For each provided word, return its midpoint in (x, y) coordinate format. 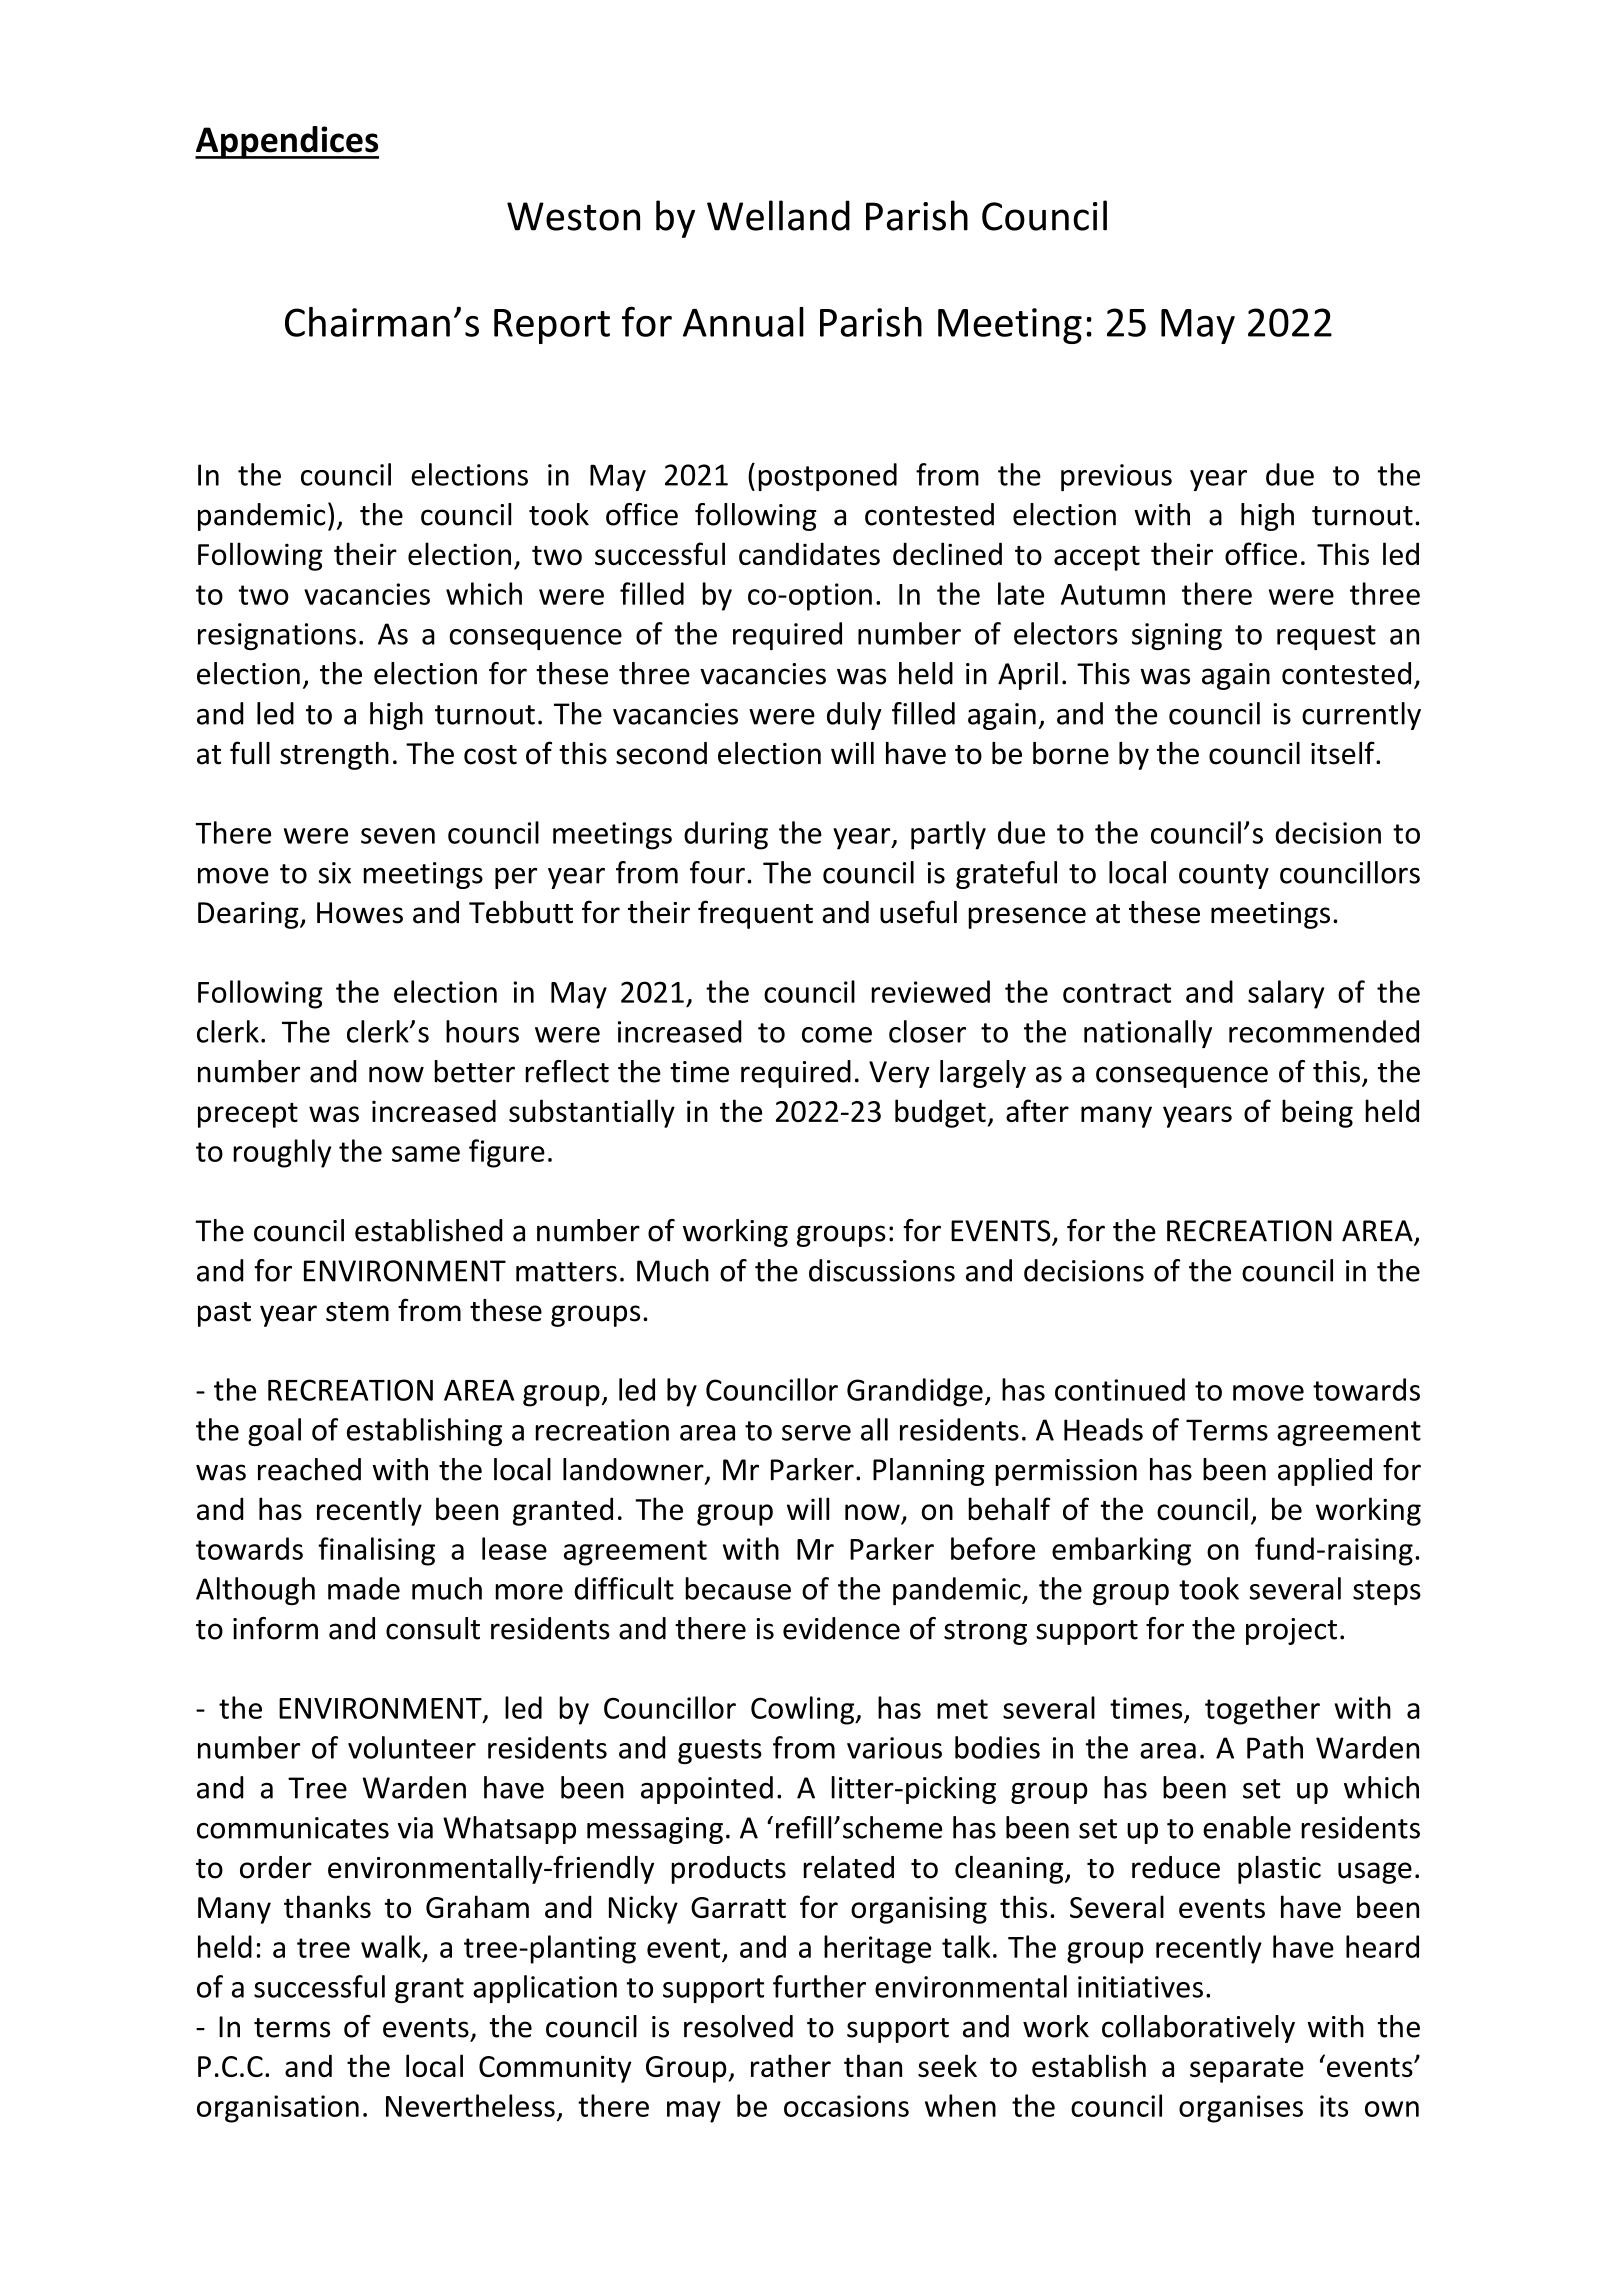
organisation (278, 2109)
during (726, 835)
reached (309, 1469)
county (1224, 876)
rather (791, 2065)
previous (1116, 477)
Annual (743, 322)
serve (816, 1433)
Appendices (287, 142)
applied (1325, 1472)
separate (1247, 2070)
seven (398, 836)
